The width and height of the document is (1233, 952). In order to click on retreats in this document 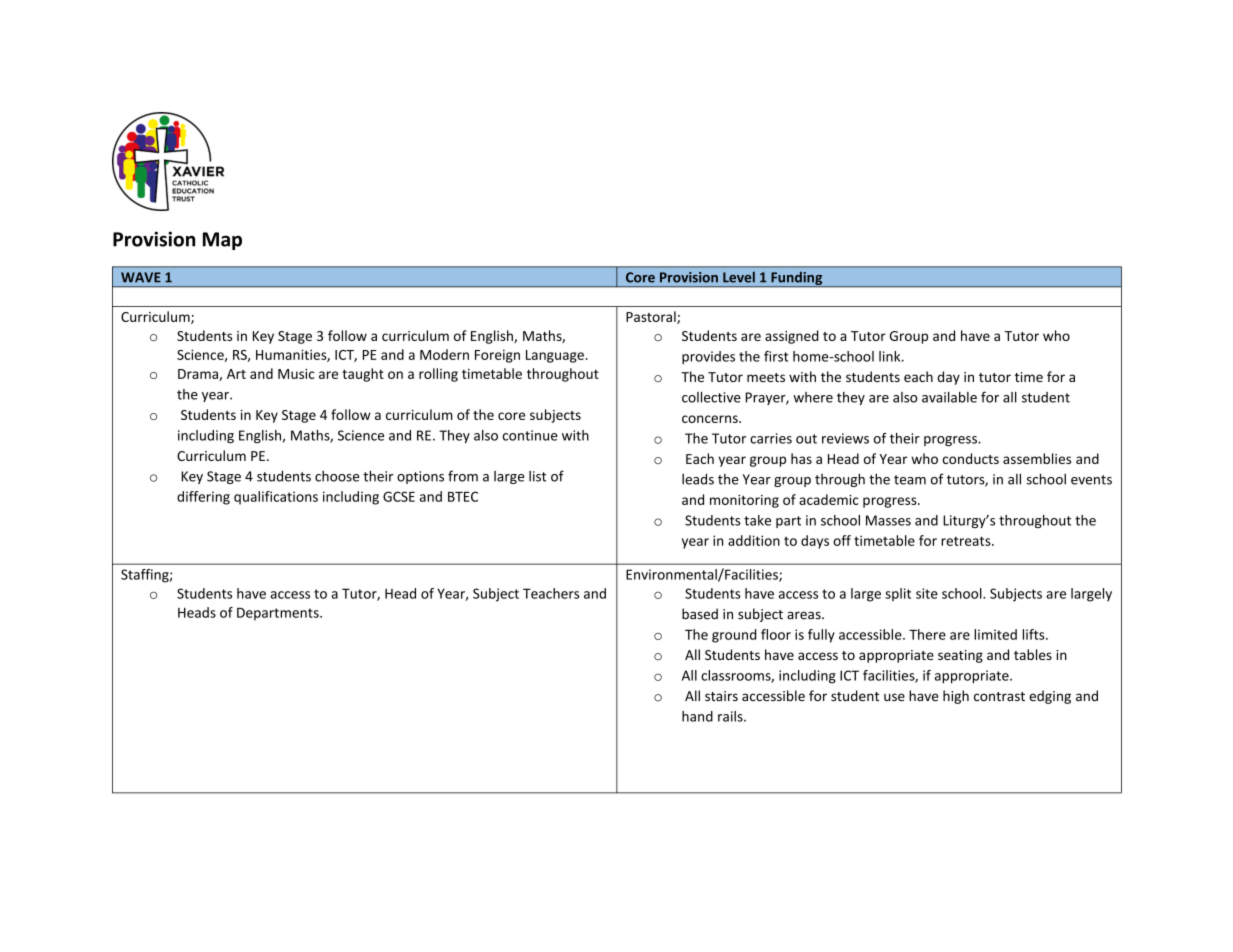, I will do `click(967, 541)`.
